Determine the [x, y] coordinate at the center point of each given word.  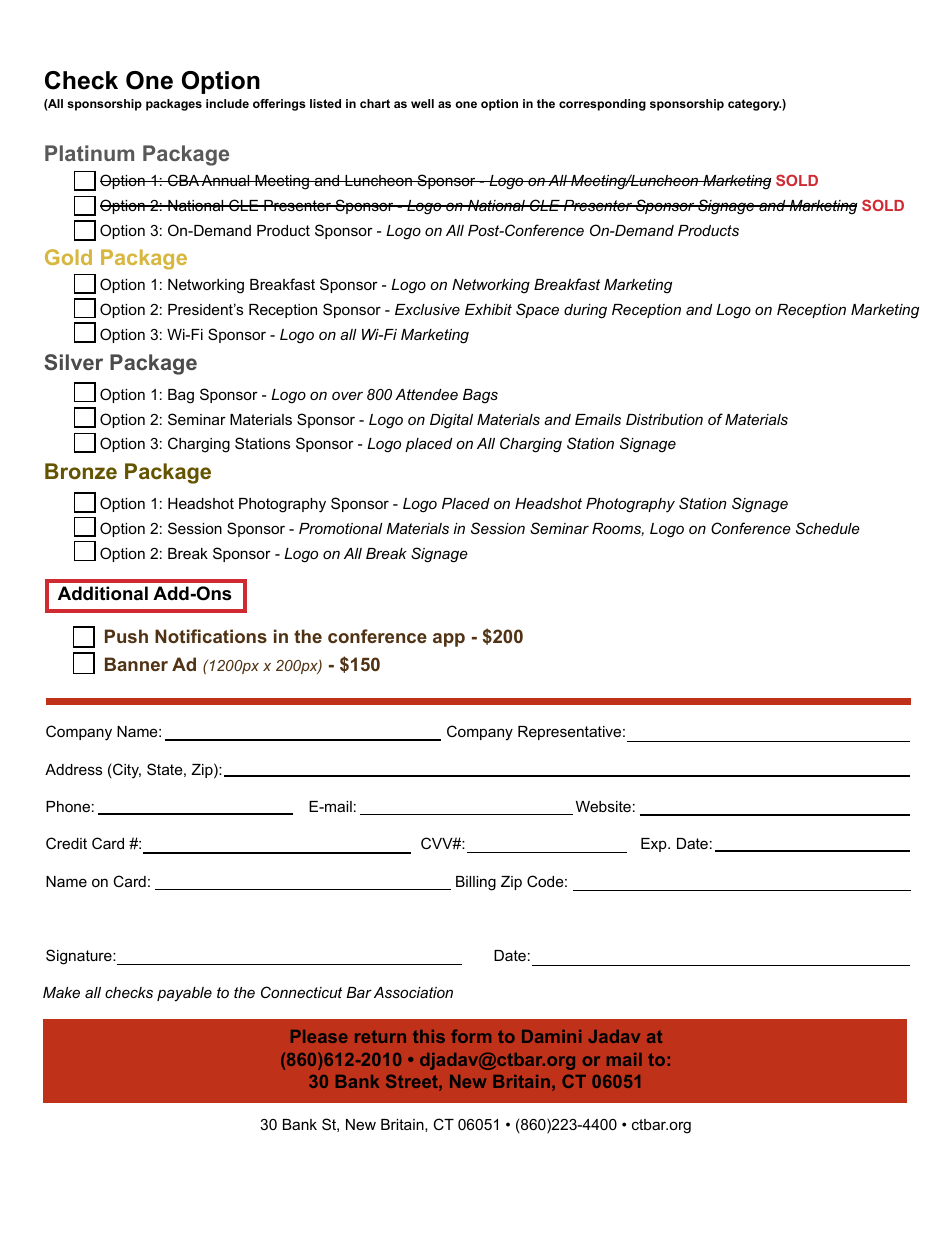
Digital [451, 421]
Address [73, 769]
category [754, 105]
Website [603, 806]
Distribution [664, 419]
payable [184, 994]
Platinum [89, 153]
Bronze [81, 471]
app [449, 640]
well [422, 103]
